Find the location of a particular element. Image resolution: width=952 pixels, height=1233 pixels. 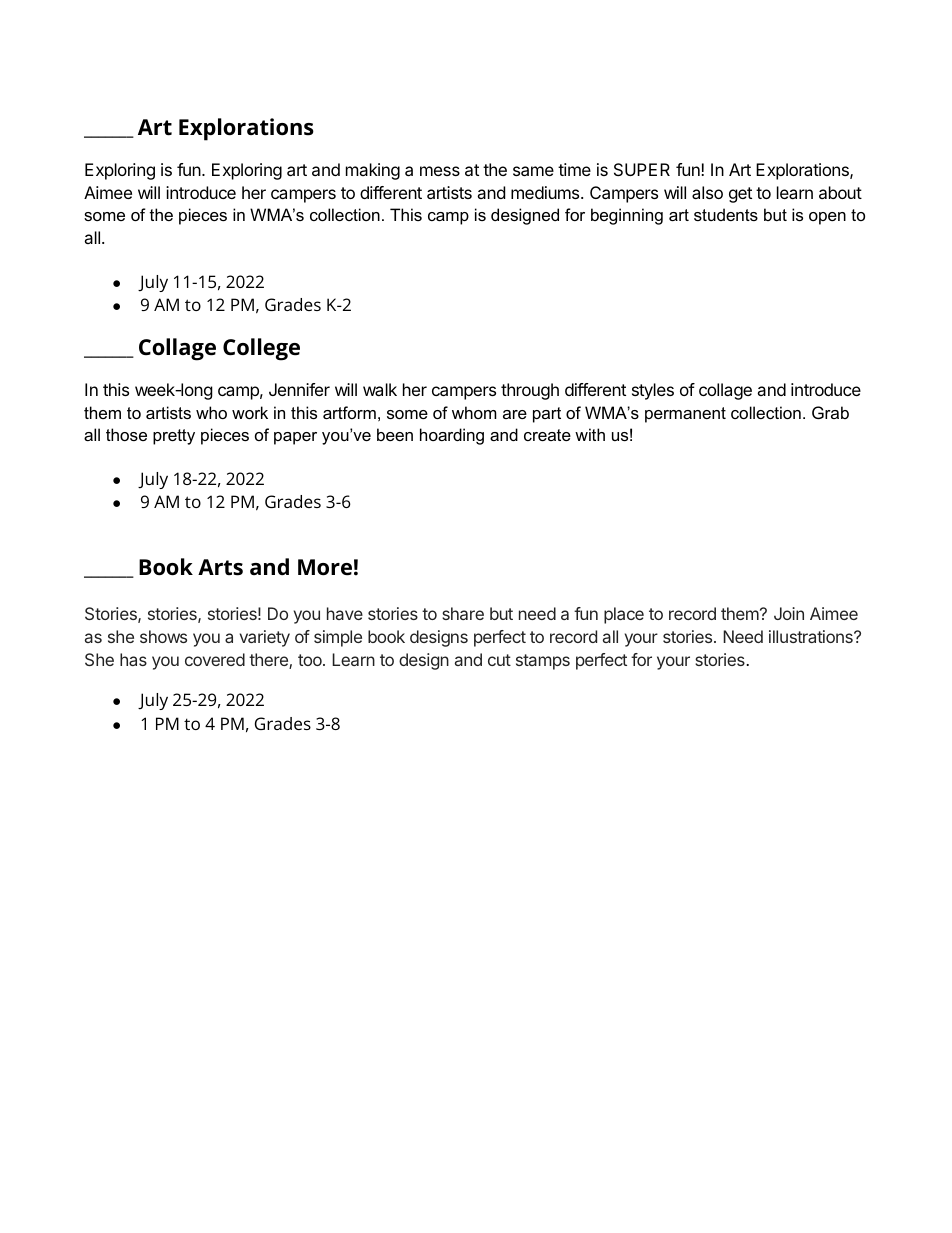

cut is located at coordinates (499, 660).
